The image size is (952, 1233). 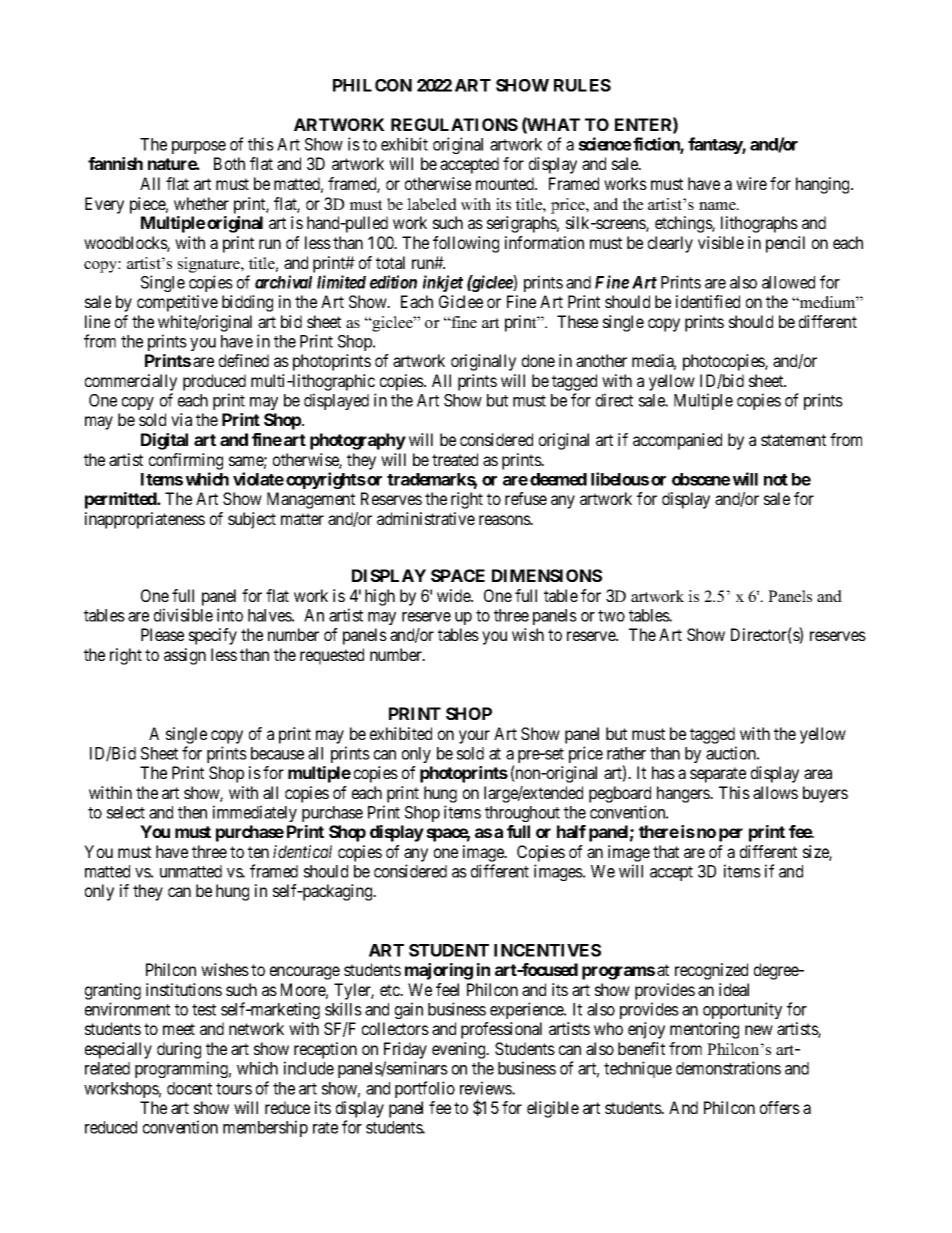 What do you see at coordinates (455, 459) in the screenshot?
I see `treated` at bounding box center [455, 459].
